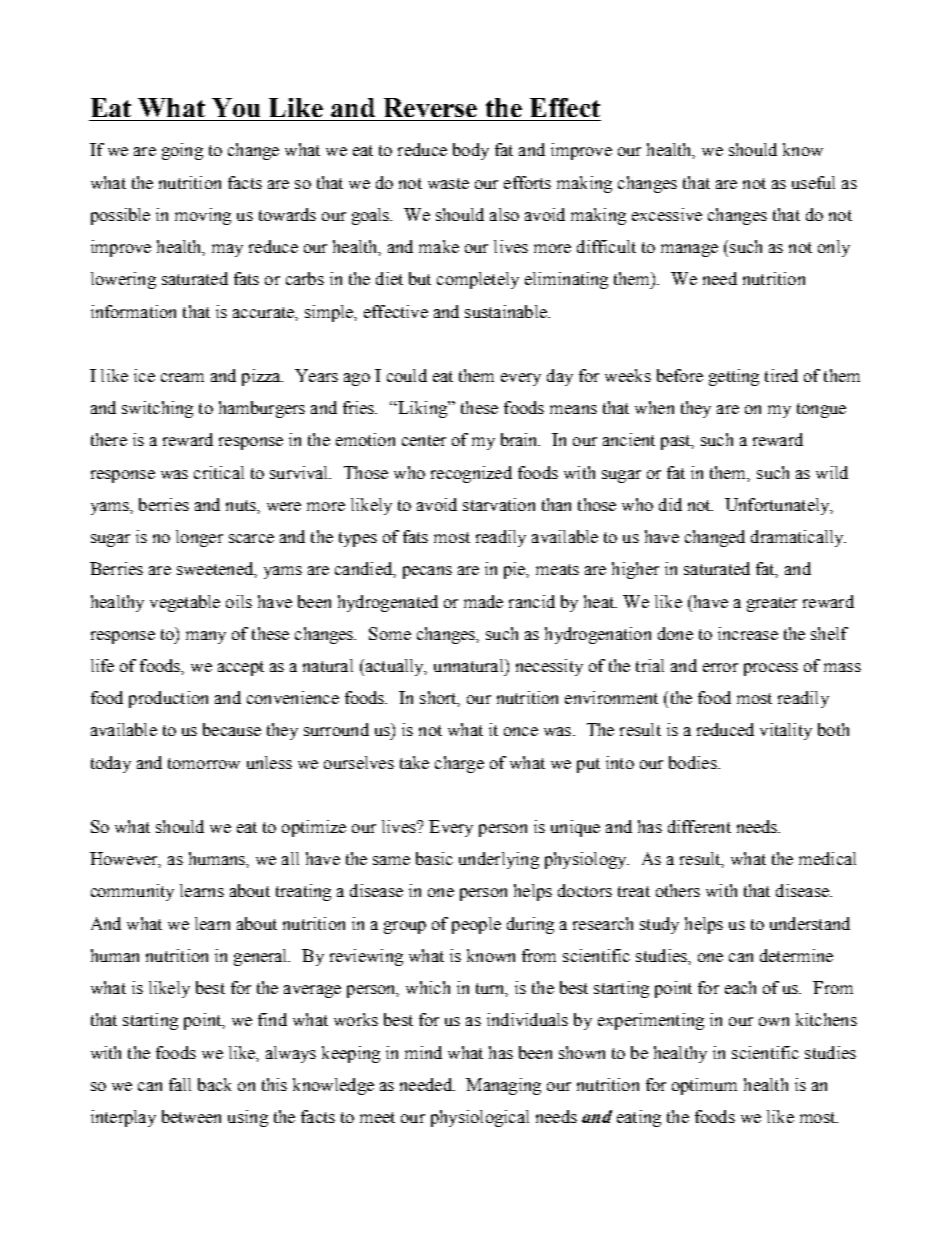  I want to click on useful, so click(813, 182).
